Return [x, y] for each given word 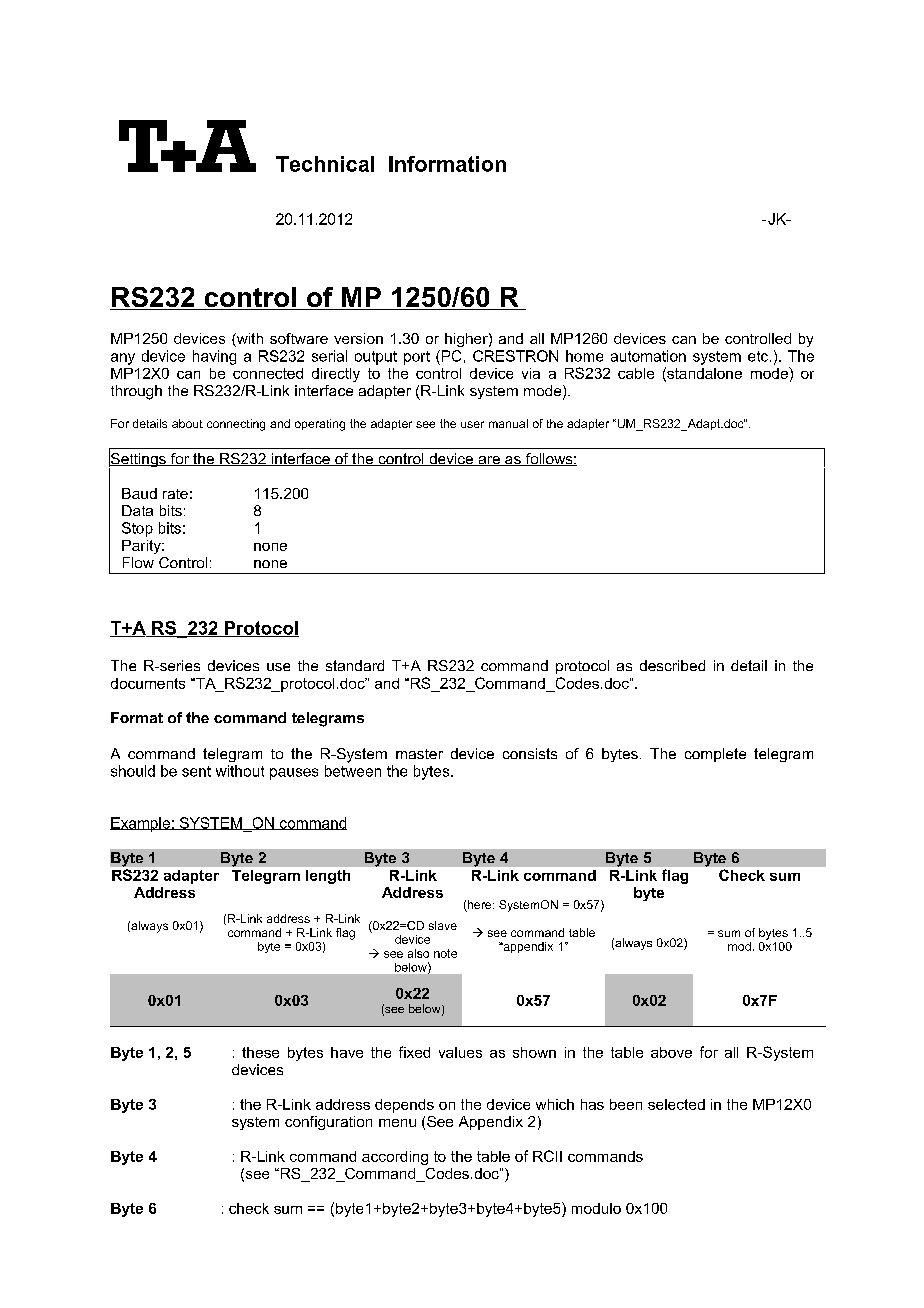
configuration [328, 1123]
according [395, 1158]
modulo [596, 1208]
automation [648, 356]
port [417, 358]
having [214, 357]
